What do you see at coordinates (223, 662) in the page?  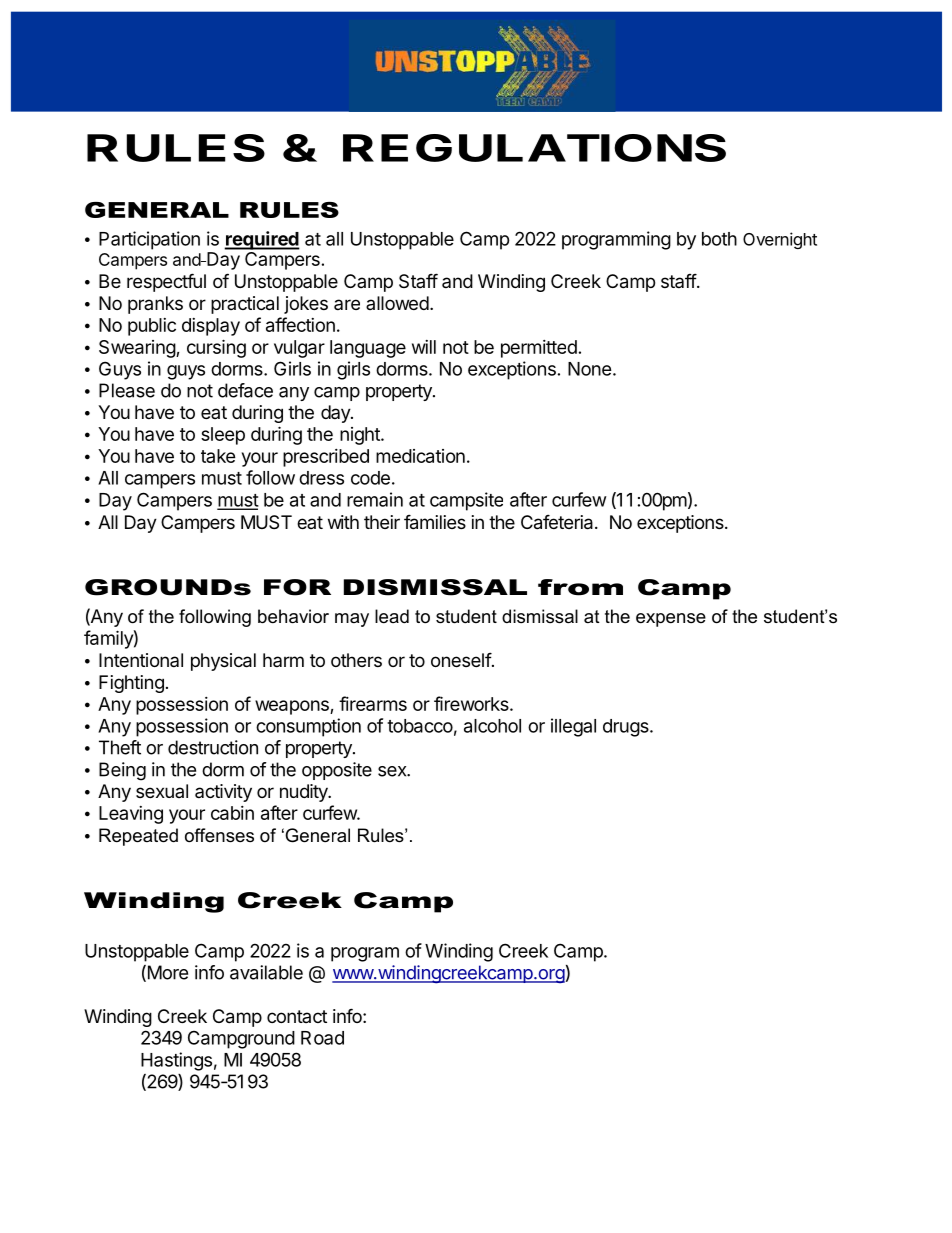 I see `physical` at bounding box center [223, 662].
